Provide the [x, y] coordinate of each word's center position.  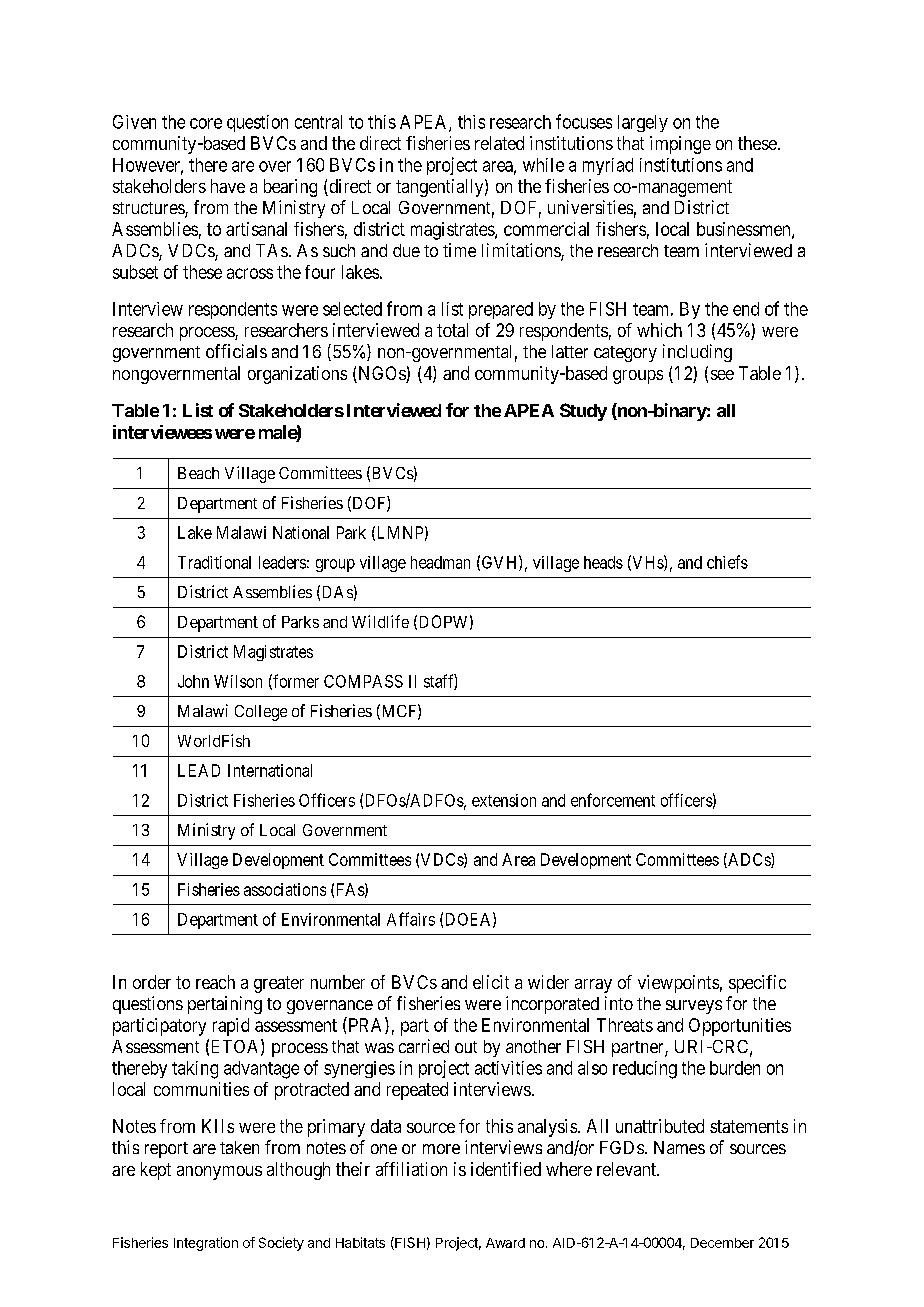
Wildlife [380, 621]
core [206, 123]
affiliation [411, 1169]
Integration [206, 1244]
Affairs [411, 919]
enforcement [613, 800]
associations [285, 889]
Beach [198, 473]
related [499, 143]
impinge [680, 145]
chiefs [727, 562]
